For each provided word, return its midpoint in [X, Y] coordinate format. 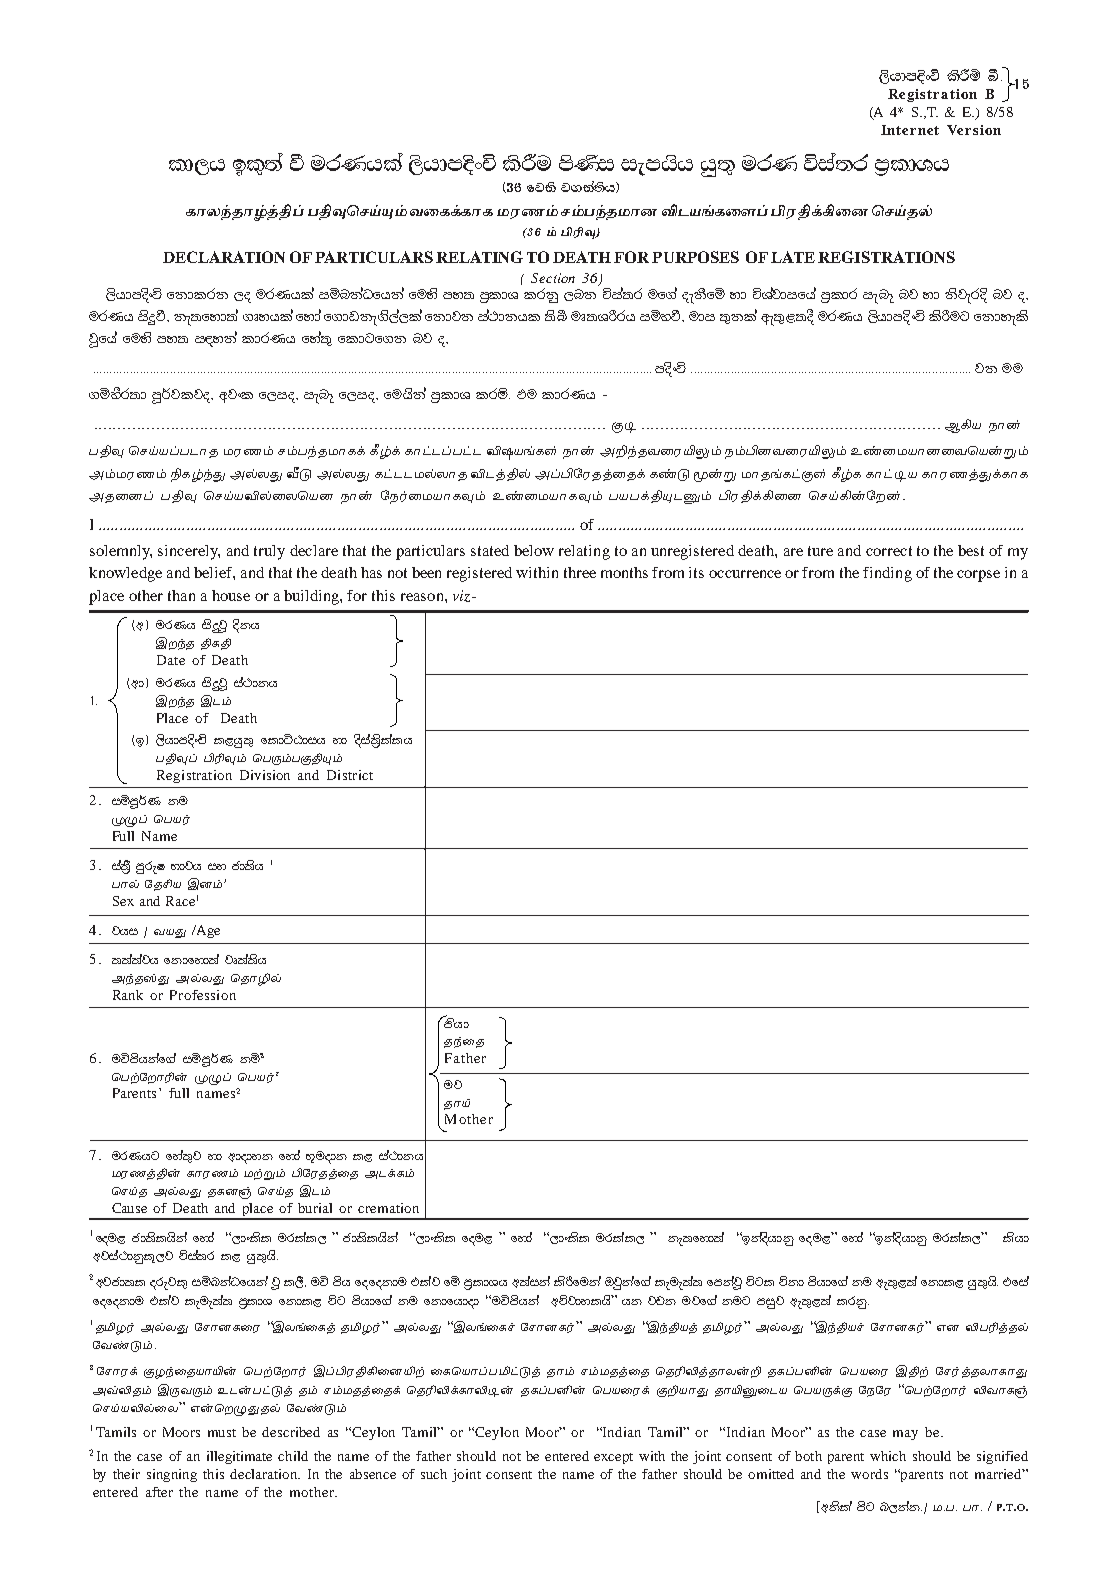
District [350, 775]
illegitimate [239, 1457]
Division [265, 775]
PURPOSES [695, 257]
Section [553, 278]
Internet [910, 130]
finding [887, 574]
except [613, 1458]
